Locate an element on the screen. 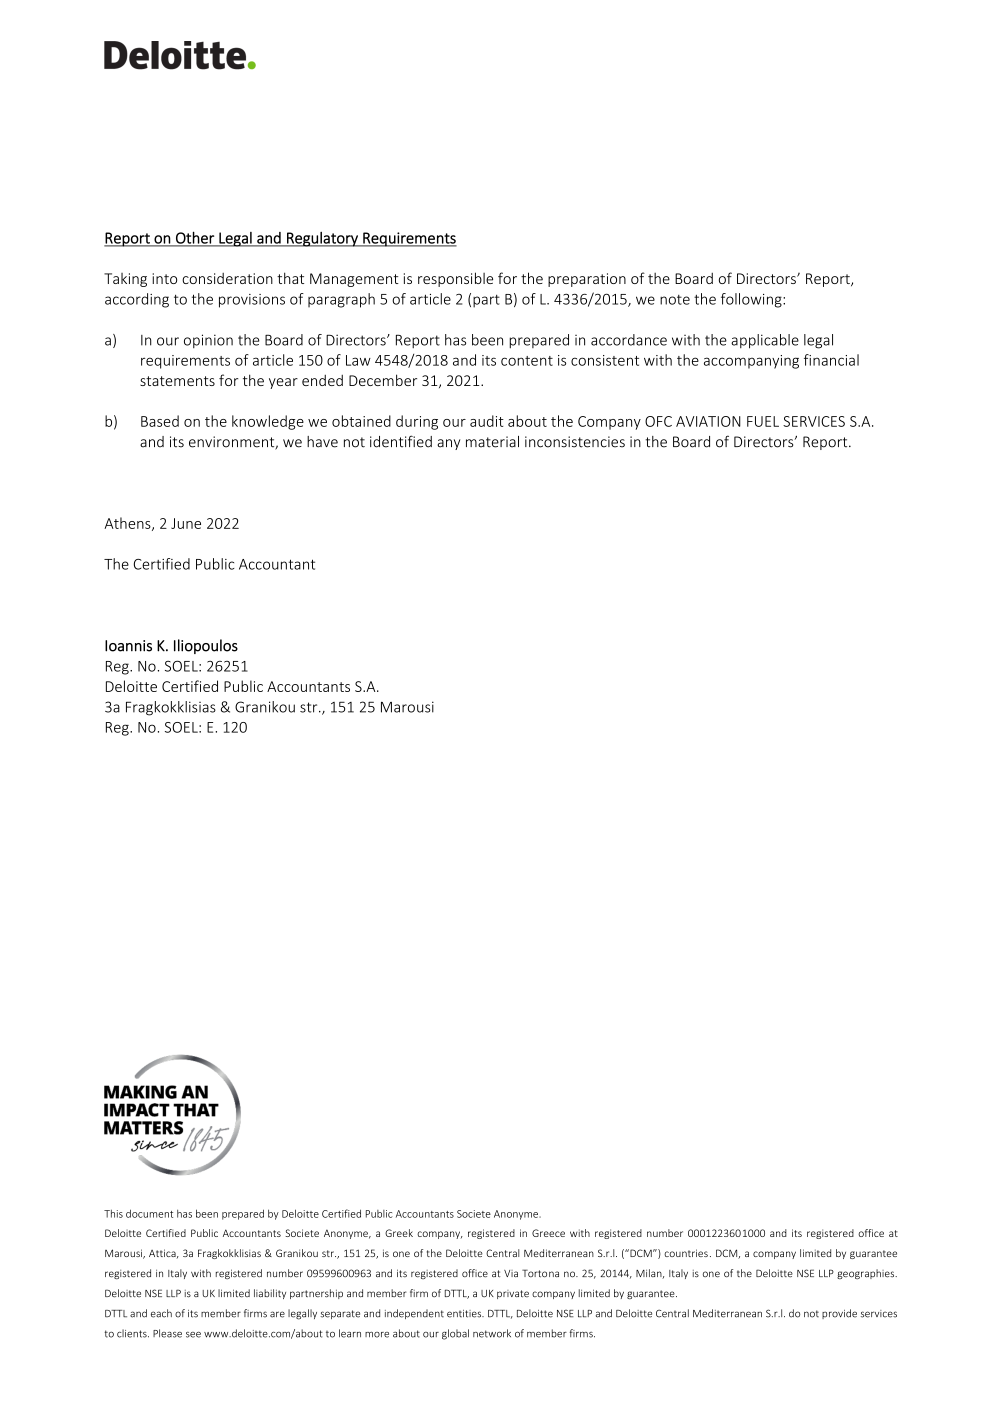 The width and height of the screenshot is (995, 1406). following is located at coordinates (752, 300).
